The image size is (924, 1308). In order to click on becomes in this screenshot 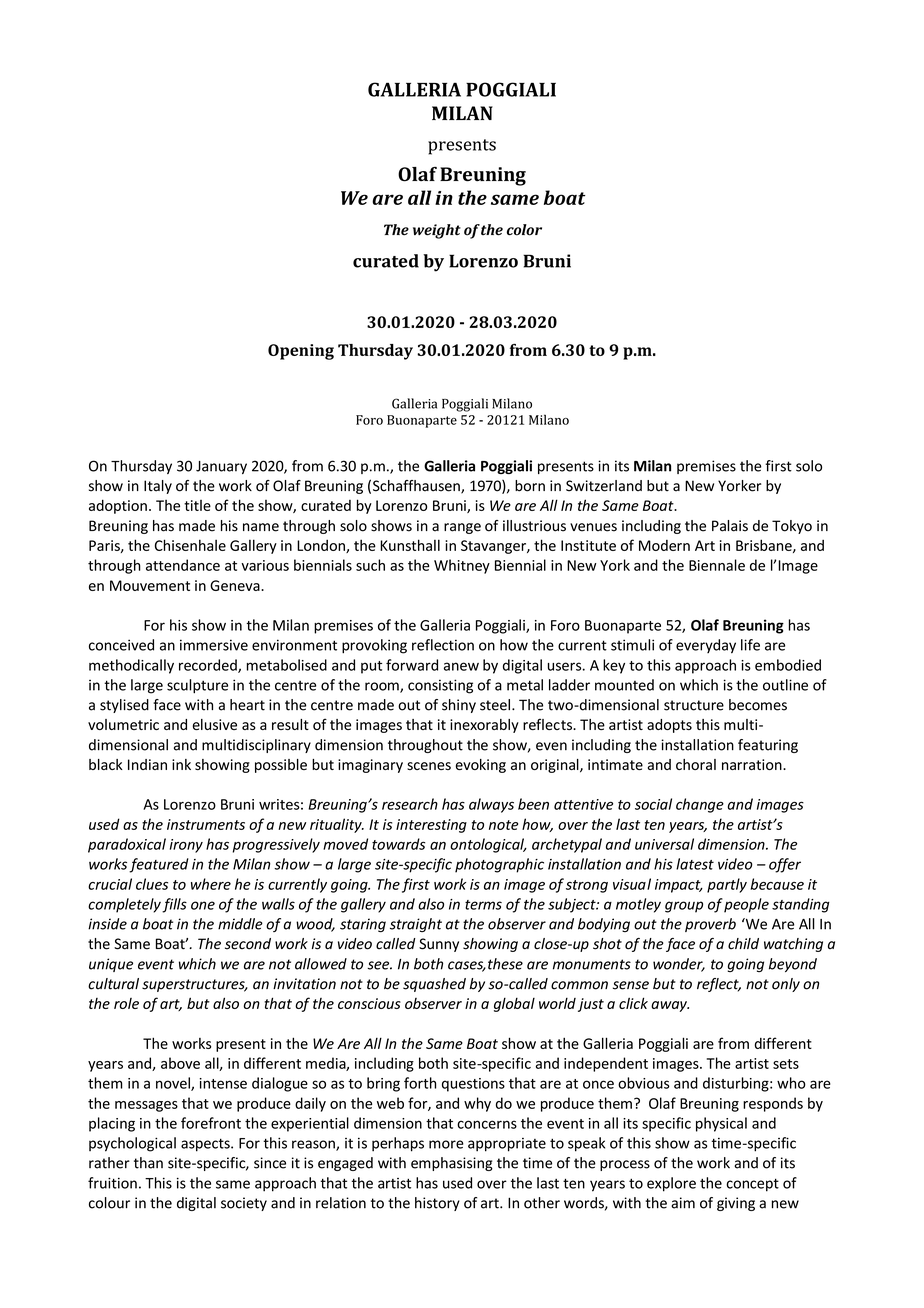, I will do `click(758, 705)`.
